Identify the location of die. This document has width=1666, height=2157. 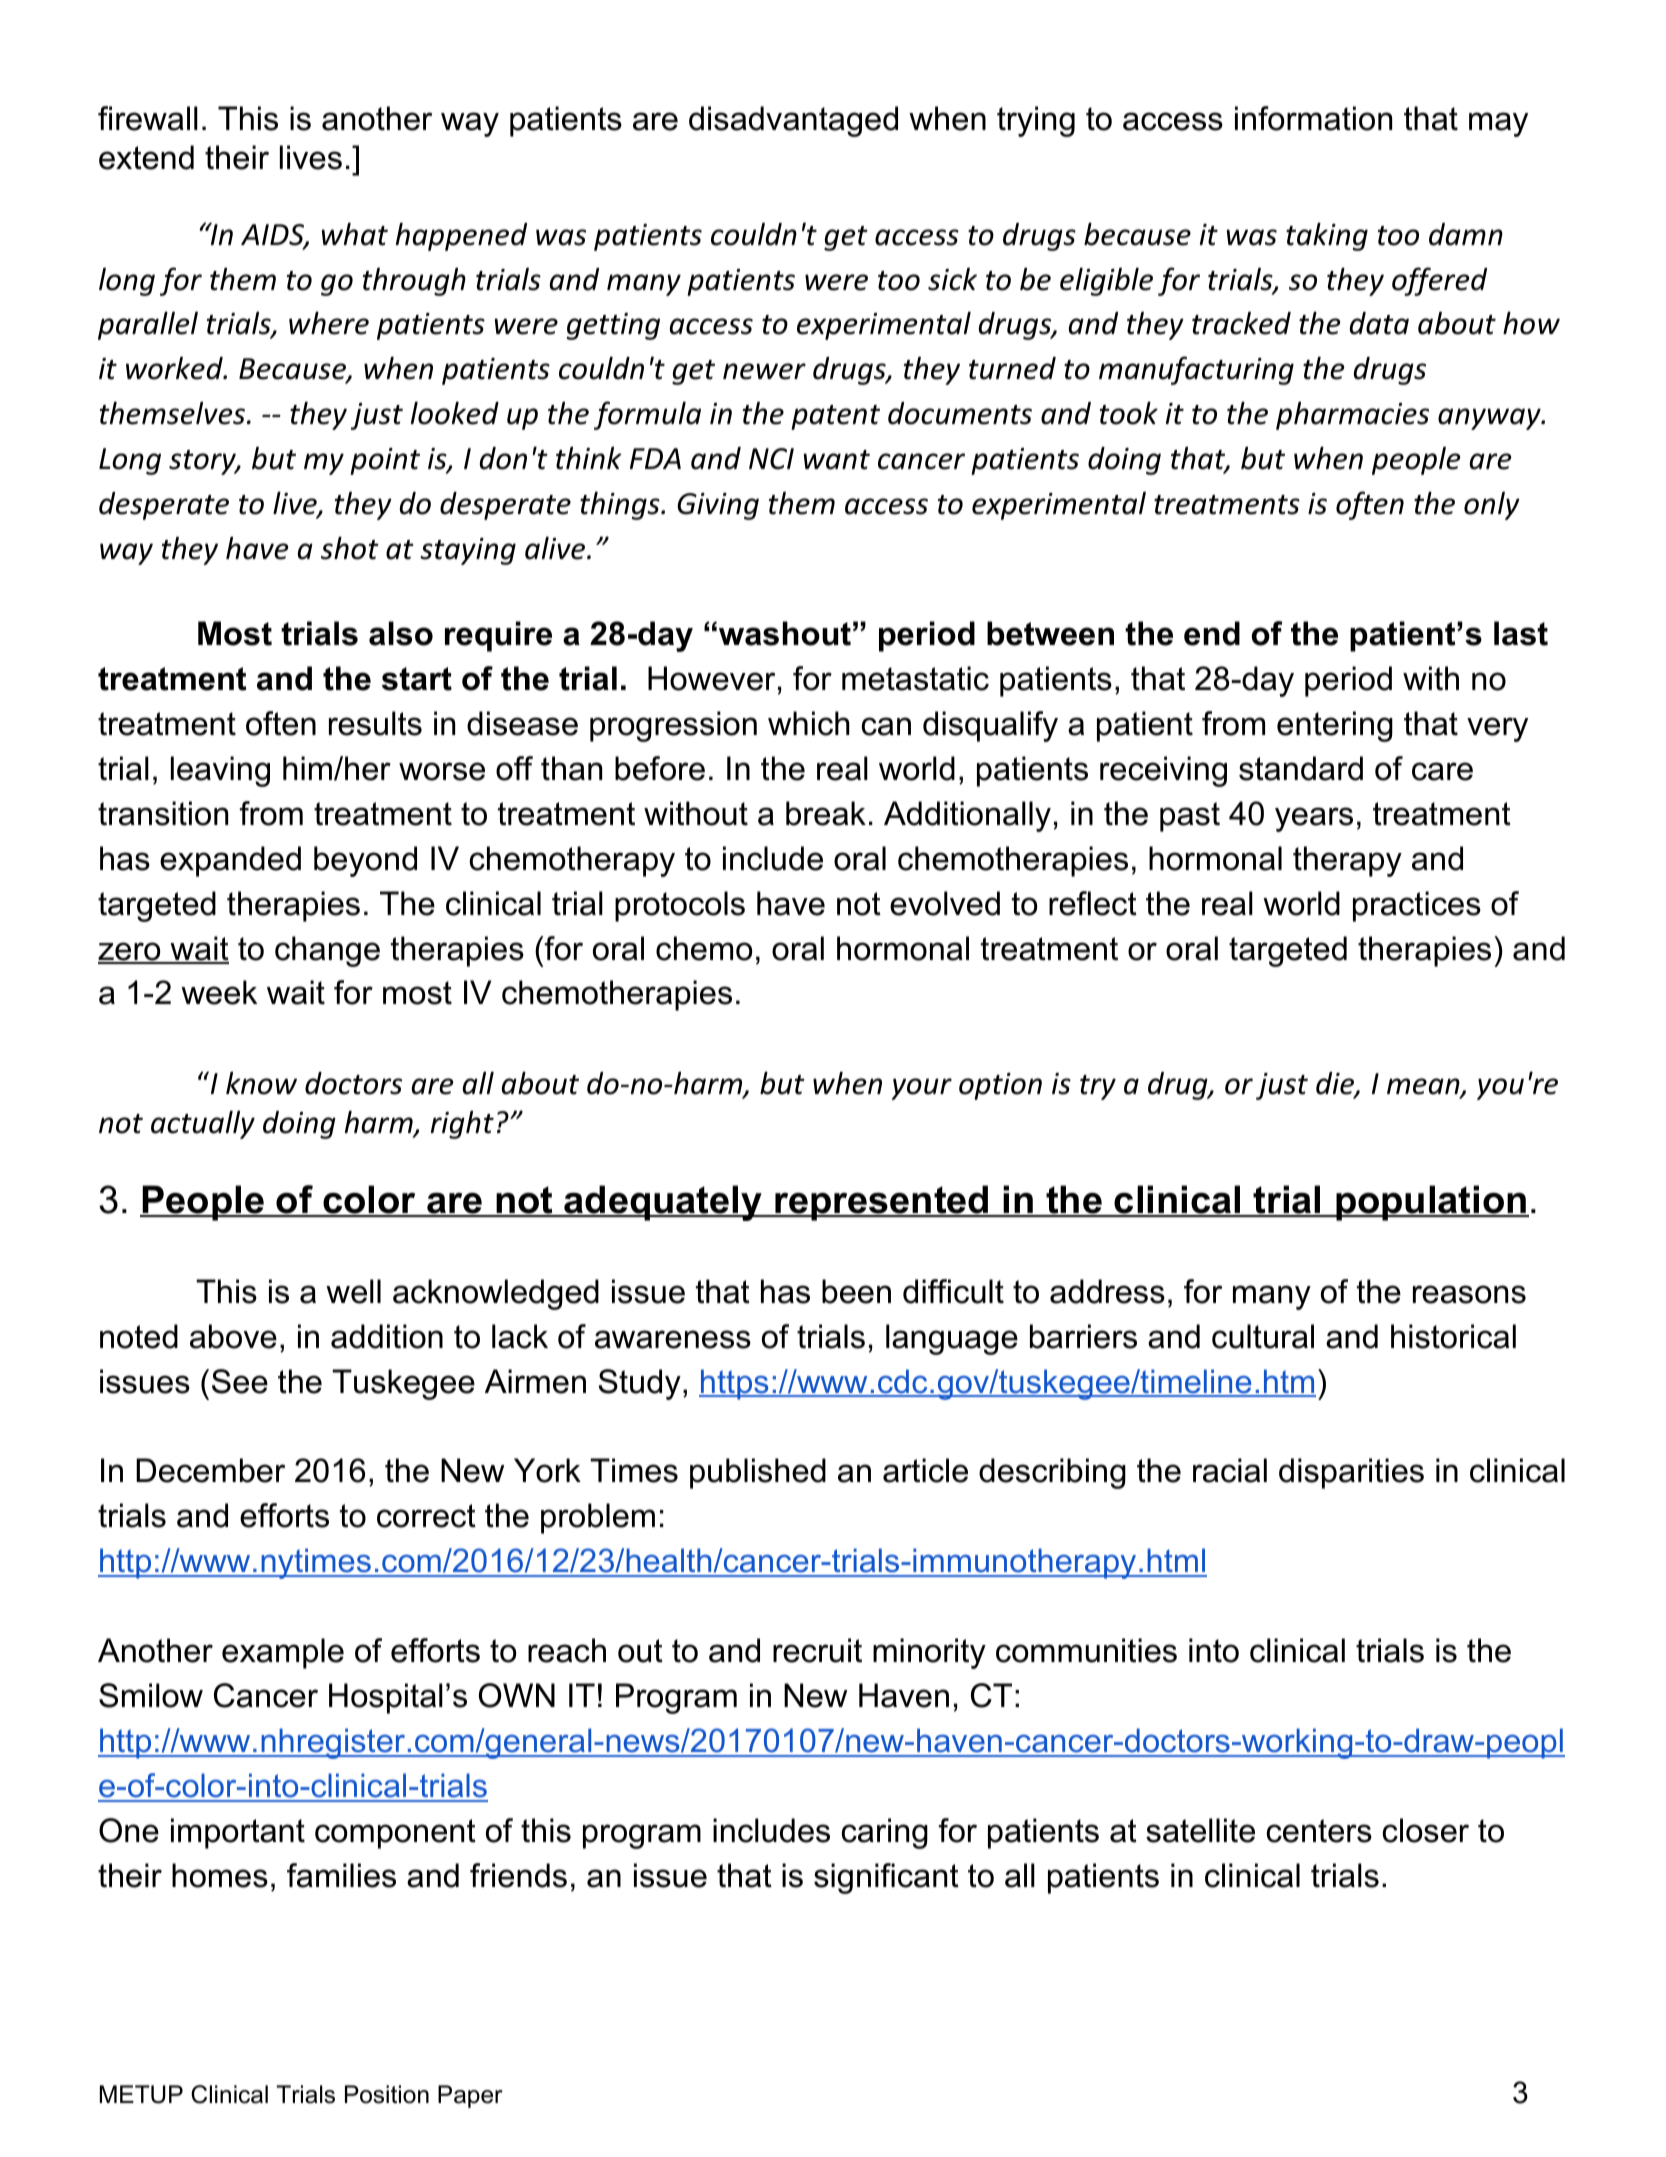
(1336, 1085).
